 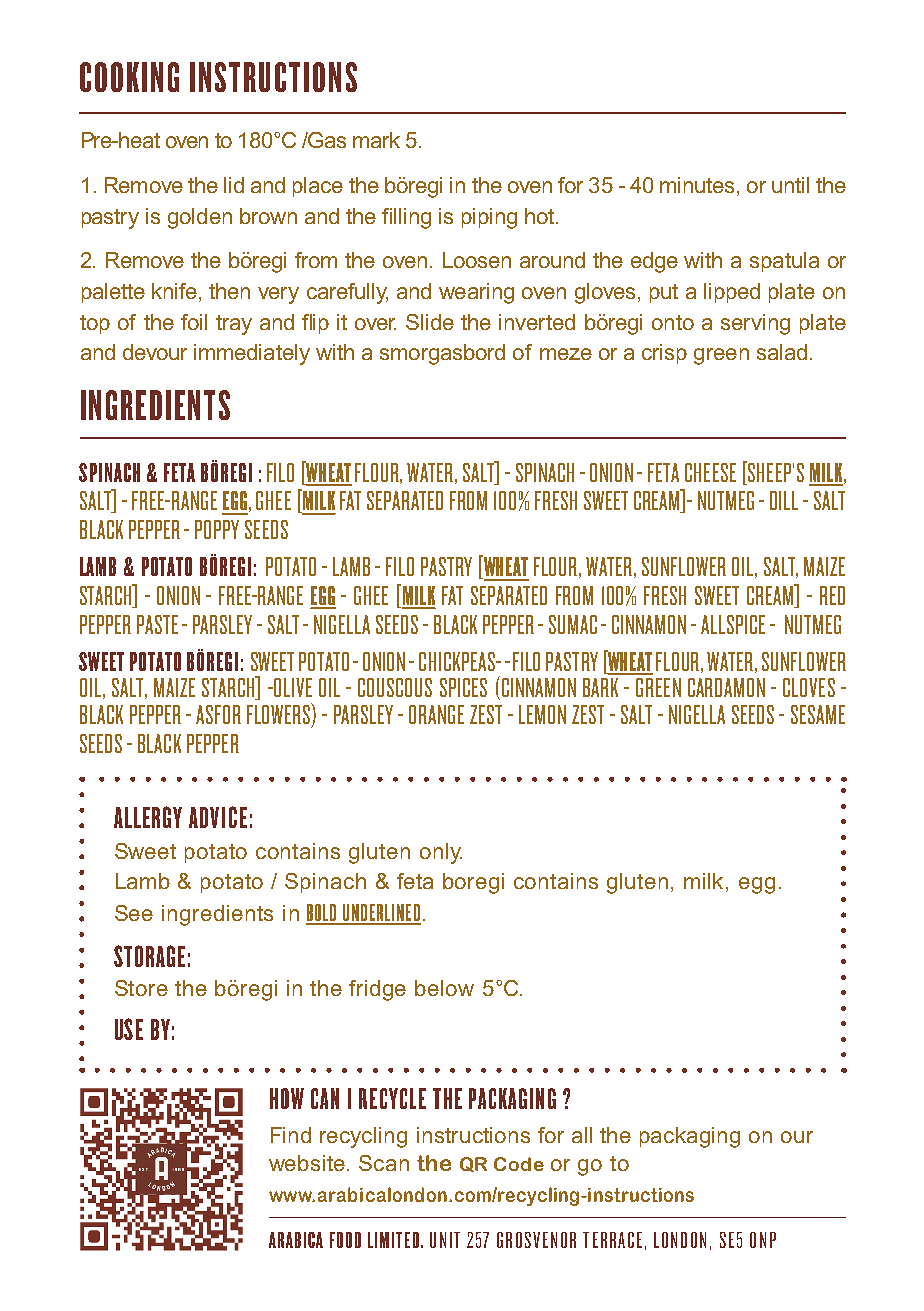 I want to click on minutes, so click(x=699, y=185).
